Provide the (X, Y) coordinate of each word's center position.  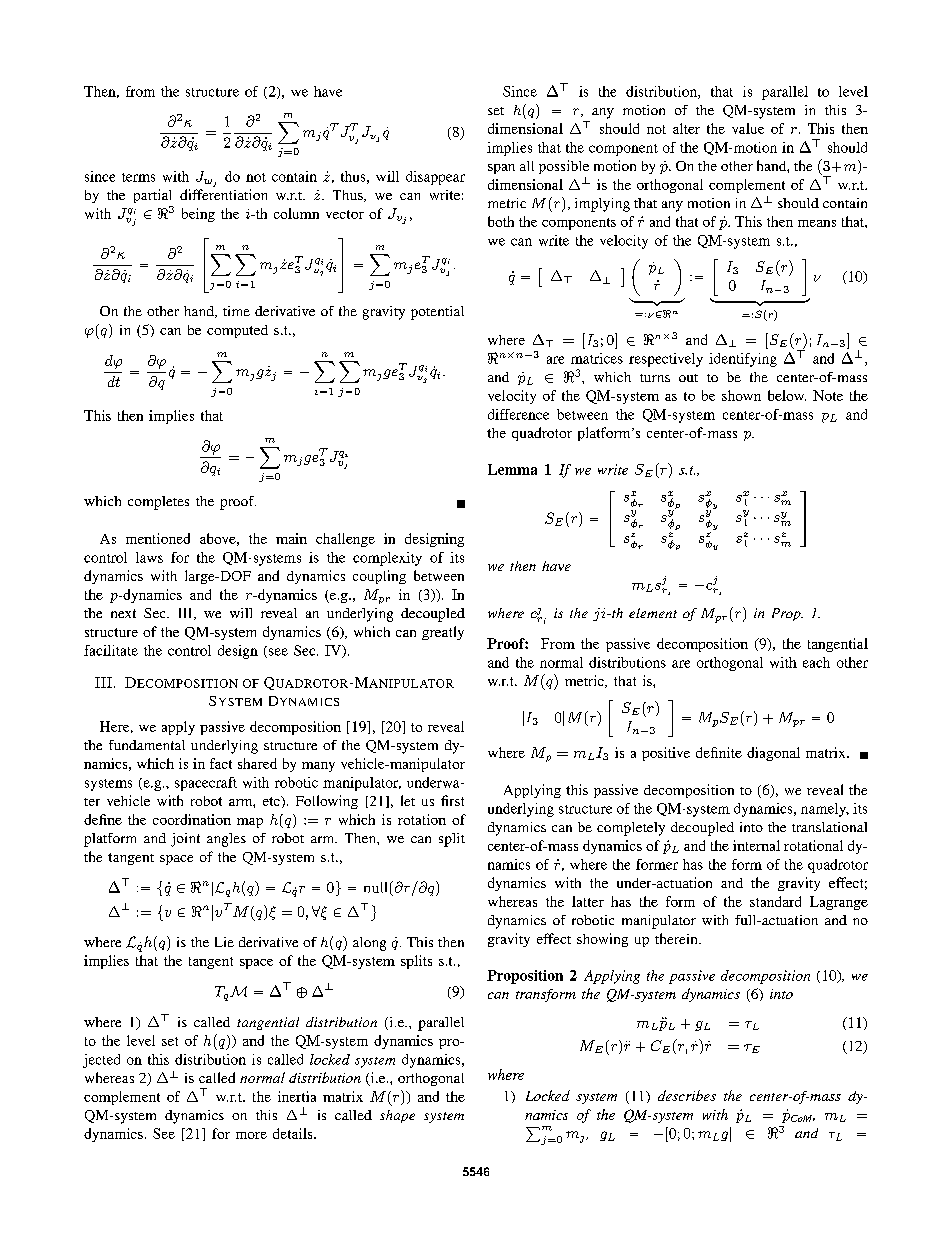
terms (138, 177)
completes (158, 503)
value (748, 128)
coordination (192, 819)
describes (687, 1095)
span (501, 169)
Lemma (512, 469)
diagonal (773, 754)
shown (741, 395)
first (452, 800)
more (251, 1135)
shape (397, 1116)
